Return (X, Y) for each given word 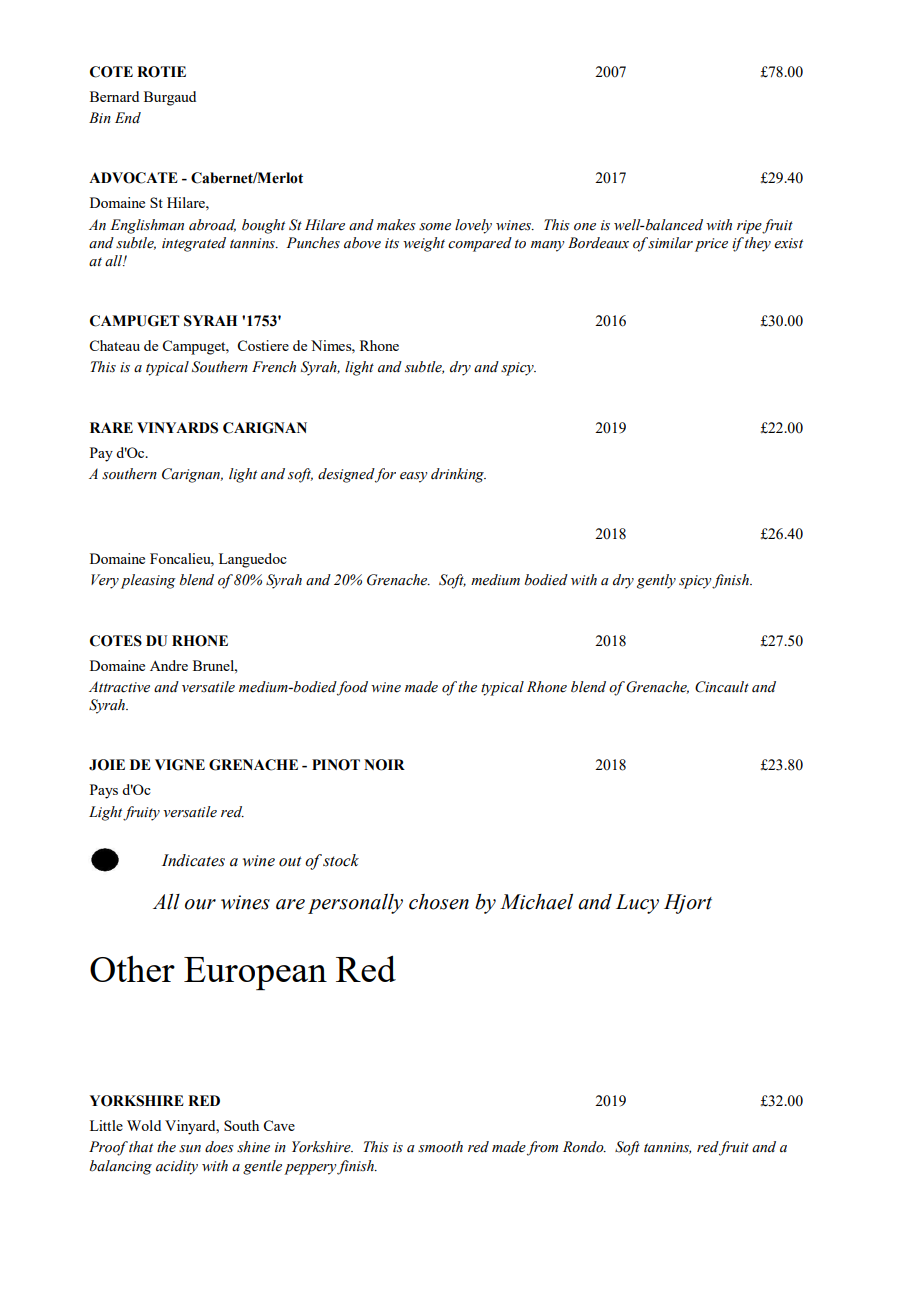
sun (190, 1148)
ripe (750, 227)
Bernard (114, 96)
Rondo (584, 1147)
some (435, 227)
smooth (440, 1147)
